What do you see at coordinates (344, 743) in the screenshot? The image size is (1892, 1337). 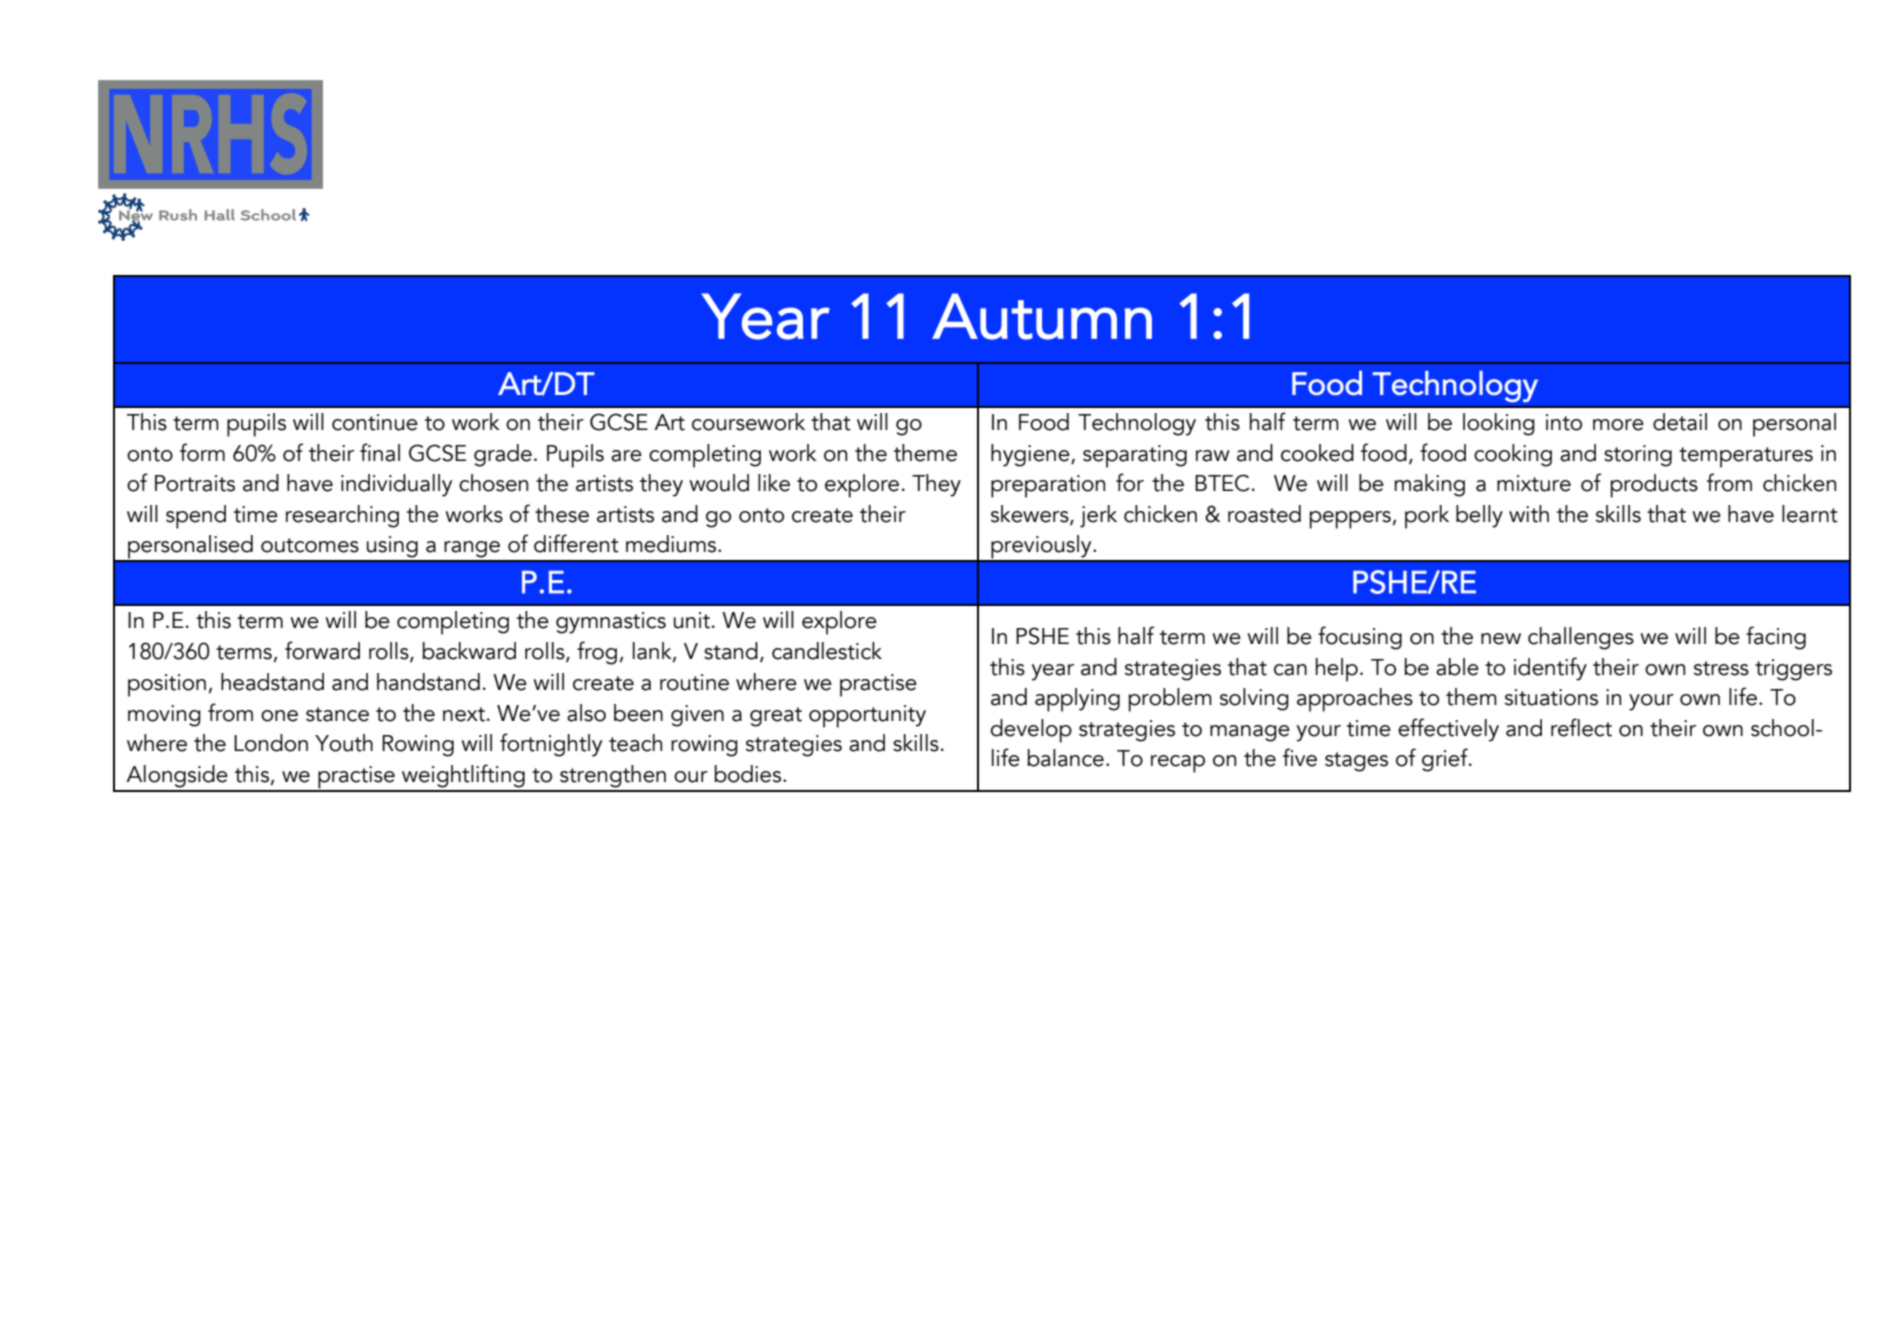 I see `Youth` at bounding box center [344, 743].
